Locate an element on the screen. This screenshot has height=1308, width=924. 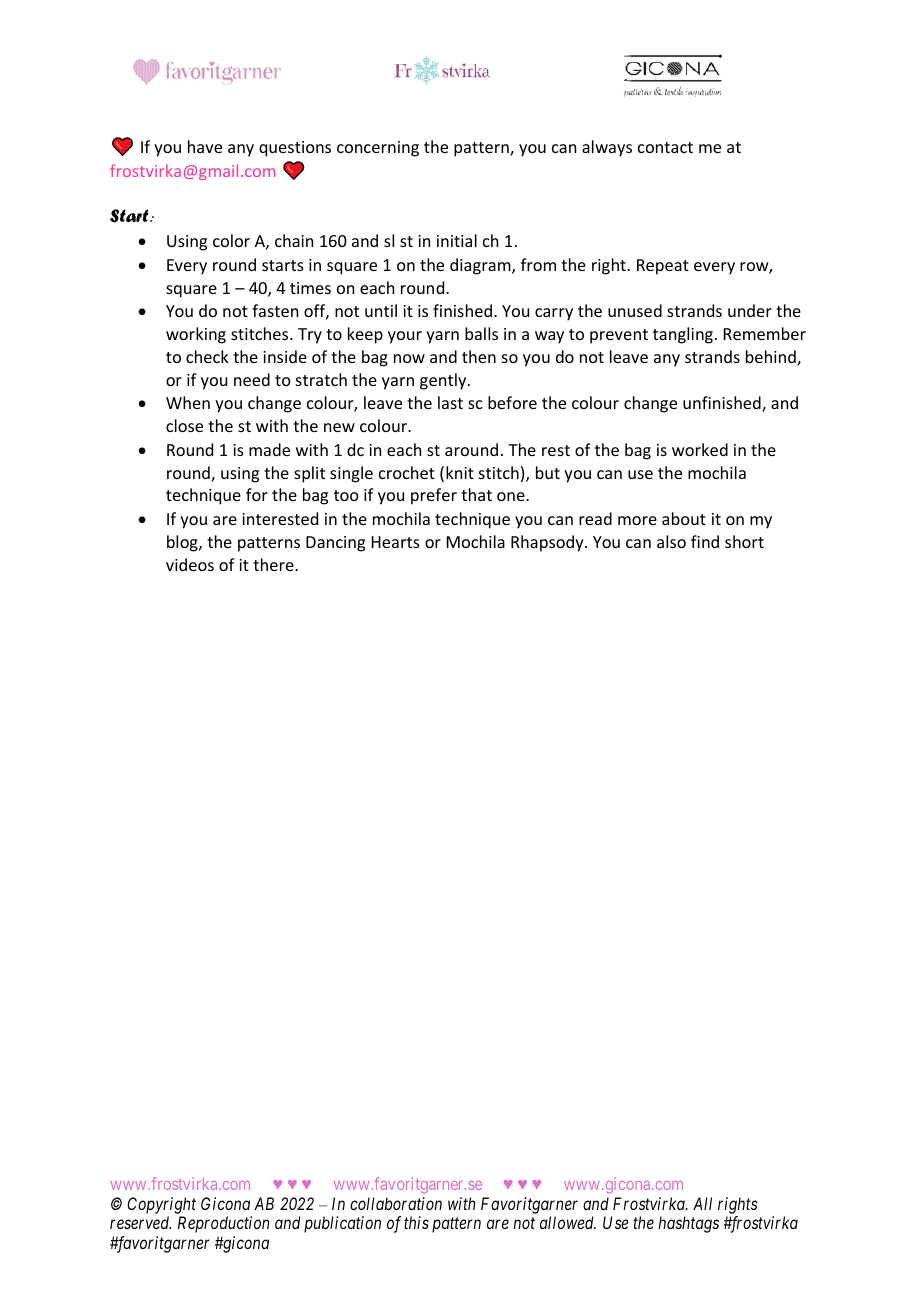
have is located at coordinates (205, 146).
